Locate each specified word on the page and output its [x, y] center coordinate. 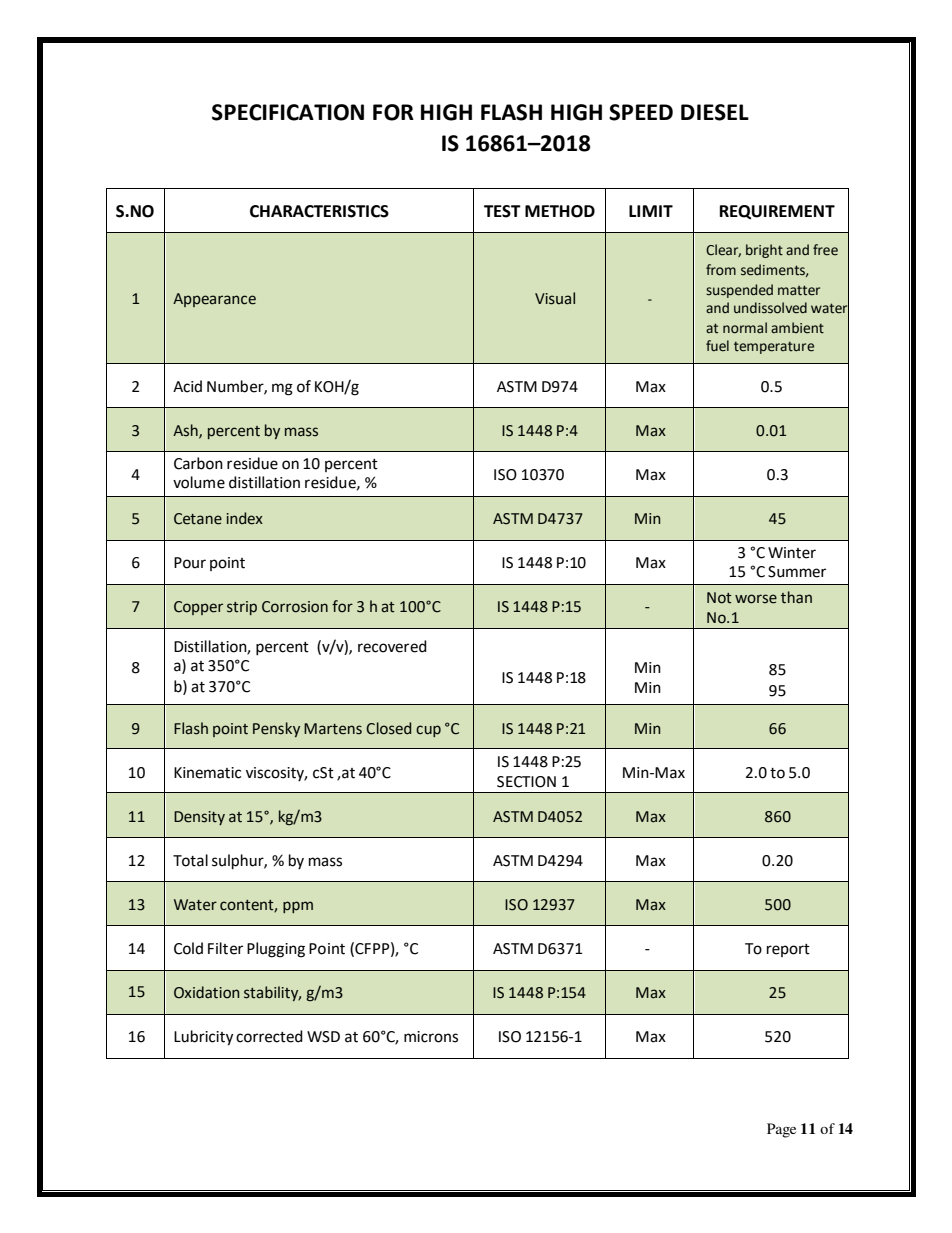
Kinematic [207, 773]
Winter [792, 553]
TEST [502, 211]
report [788, 950]
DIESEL [715, 112]
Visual [555, 298]
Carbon [198, 463]
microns [431, 1037]
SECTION [526, 782]
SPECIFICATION [288, 112]
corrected [269, 1036]
